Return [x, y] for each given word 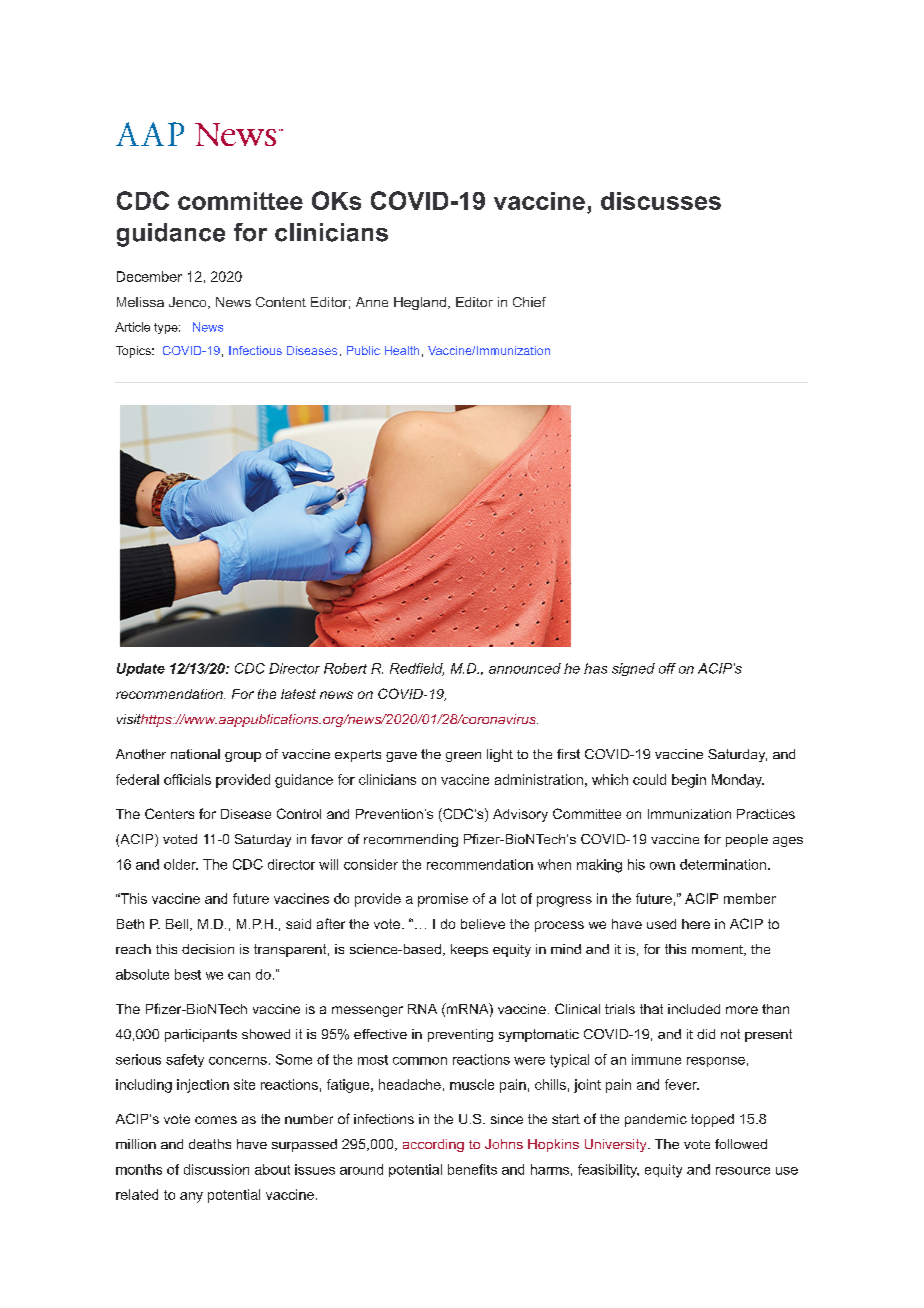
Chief [529, 302]
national [195, 754]
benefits [472, 1169]
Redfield [417, 669]
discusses [661, 201]
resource [743, 1171]
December [149, 276]
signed [633, 669]
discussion [216, 1169]
